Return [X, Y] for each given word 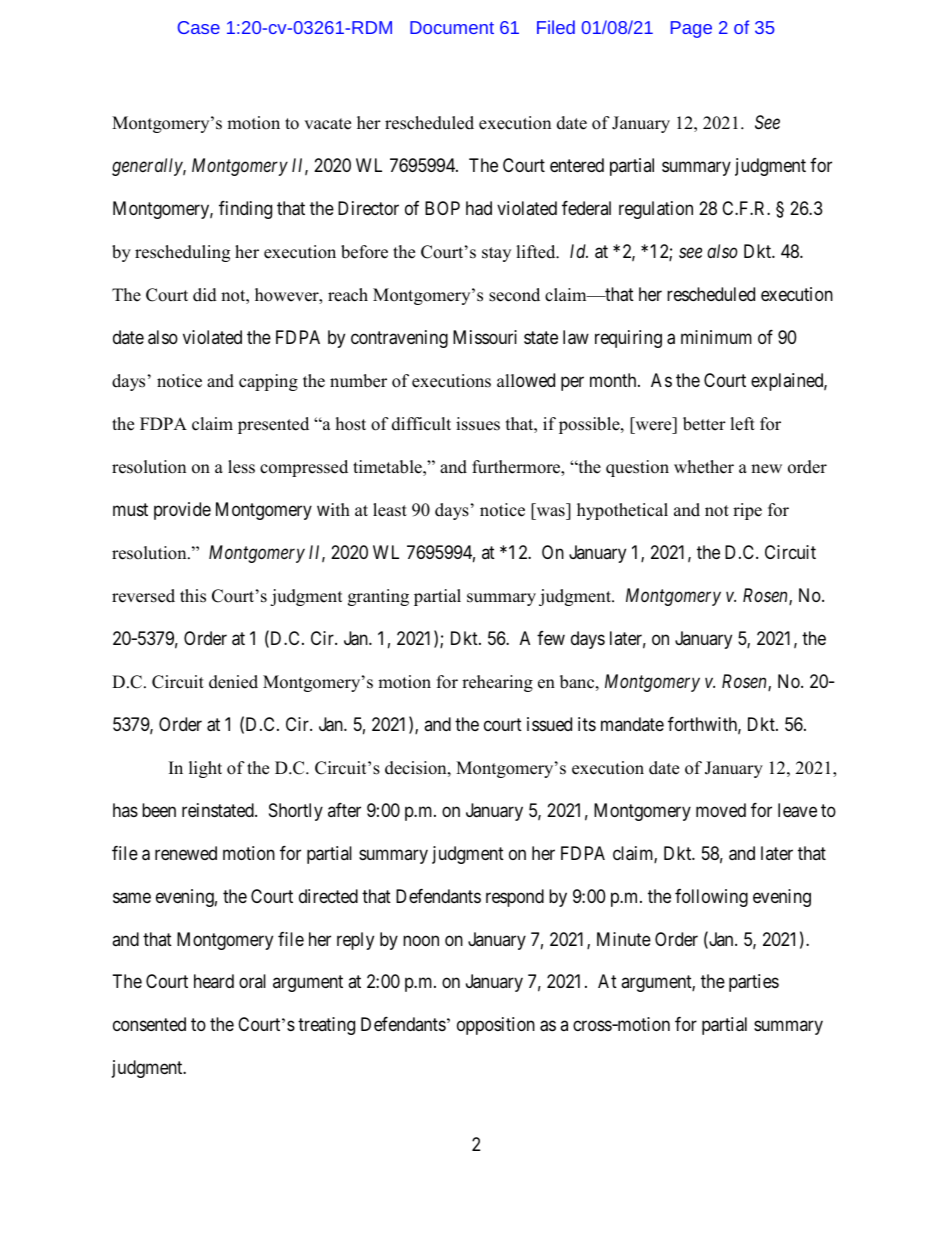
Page [691, 29]
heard [214, 981]
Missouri [485, 337]
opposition [496, 1026]
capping [268, 382]
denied [233, 682]
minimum [716, 337]
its [587, 724]
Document [452, 27]
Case [199, 27]
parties [754, 983]
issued [549, 724]
